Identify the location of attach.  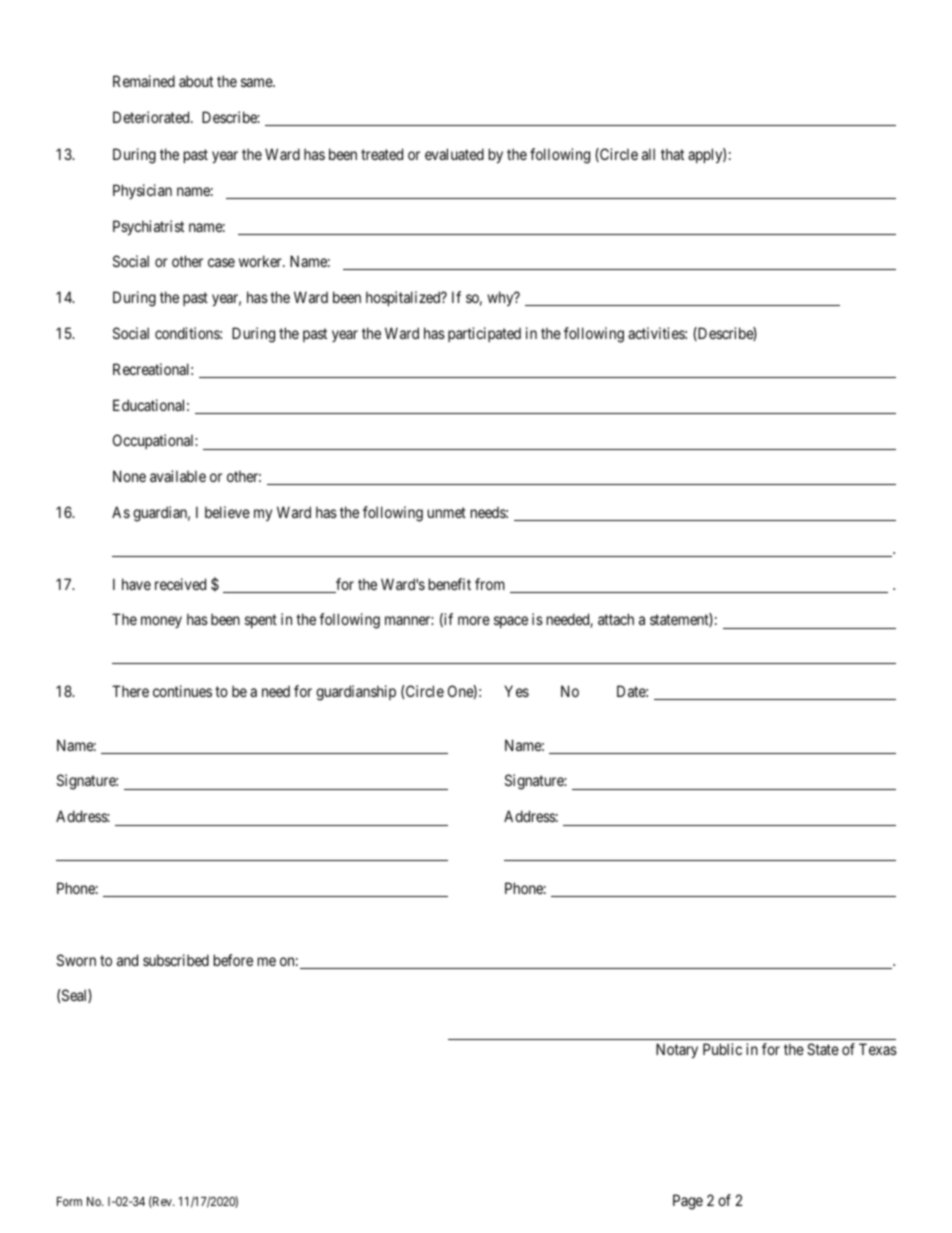
(616, 619).
